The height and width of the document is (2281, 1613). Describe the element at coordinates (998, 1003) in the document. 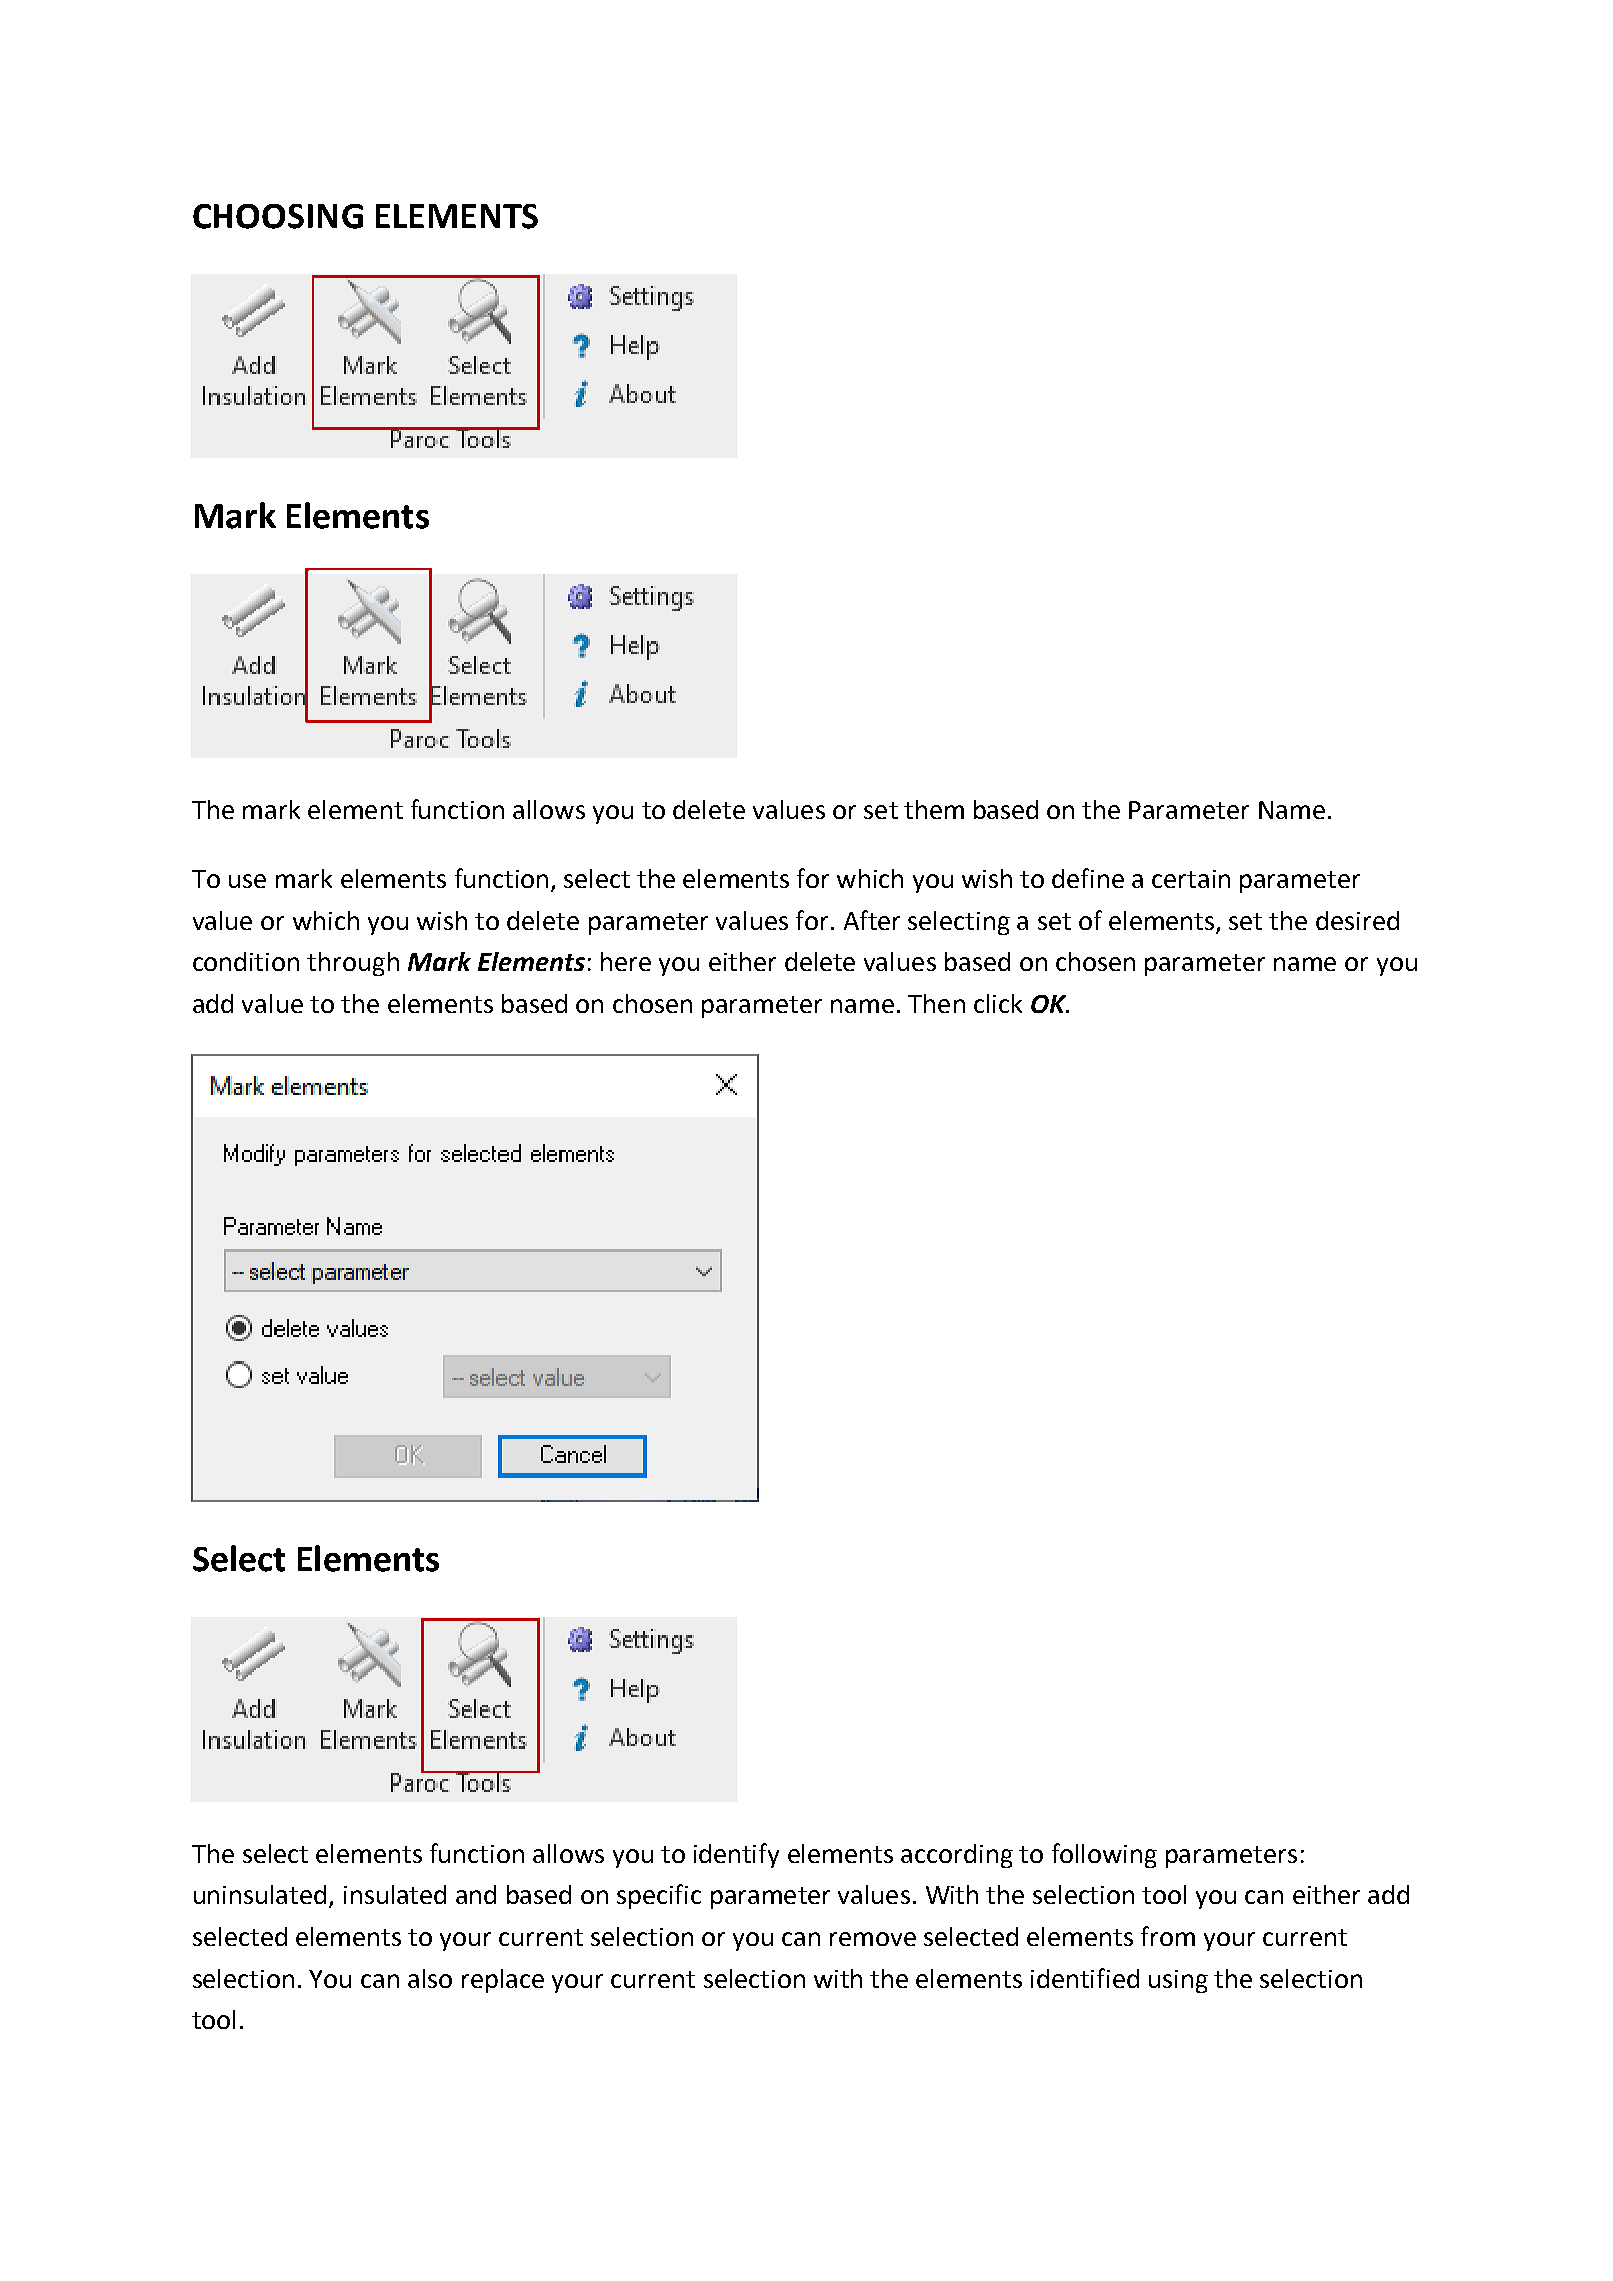

I see `click` at that location.
